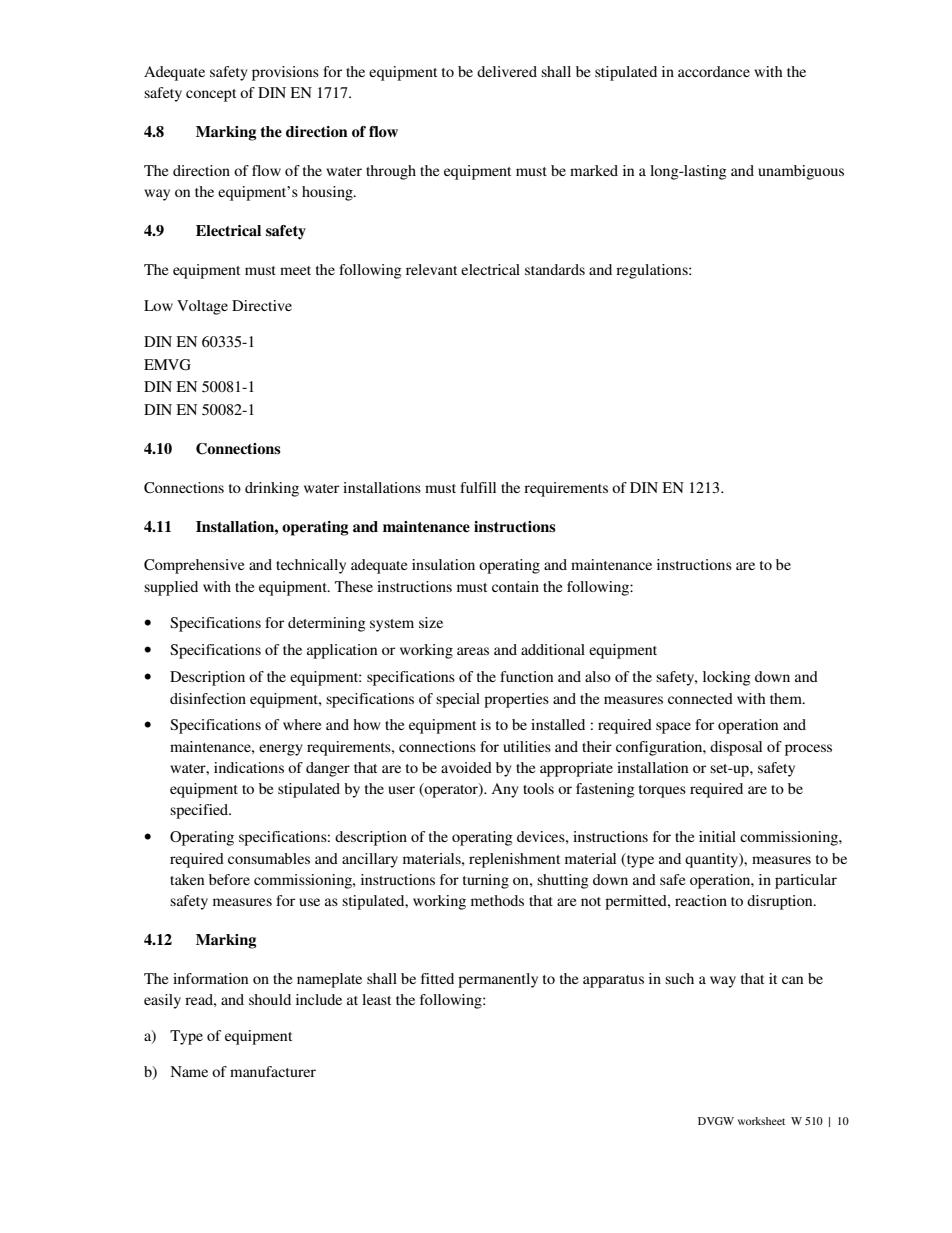 This document has width=952, height=1233. I want to click on permanently, so click(498, 980).
